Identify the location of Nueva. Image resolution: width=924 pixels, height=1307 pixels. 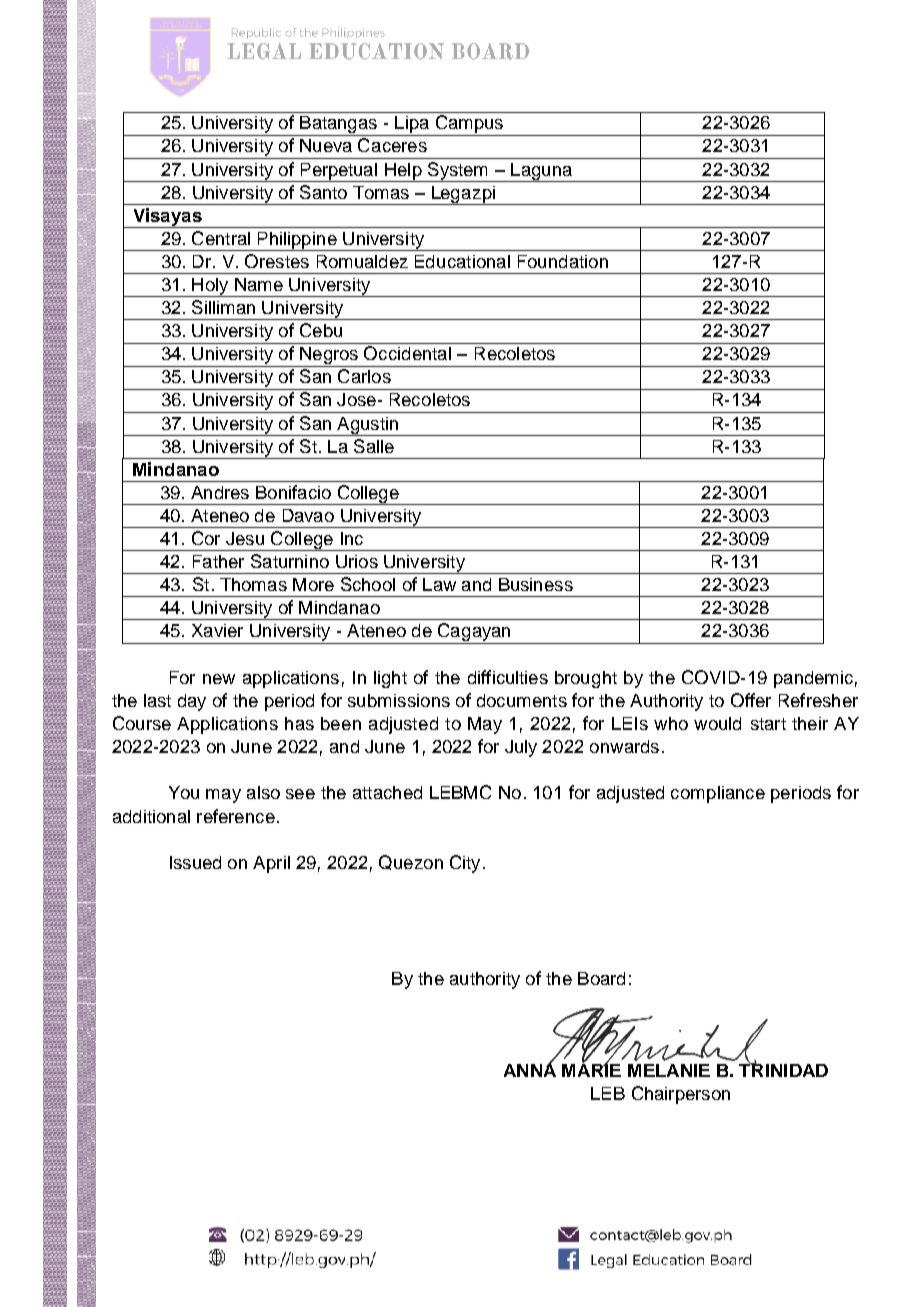
(326, 145).
